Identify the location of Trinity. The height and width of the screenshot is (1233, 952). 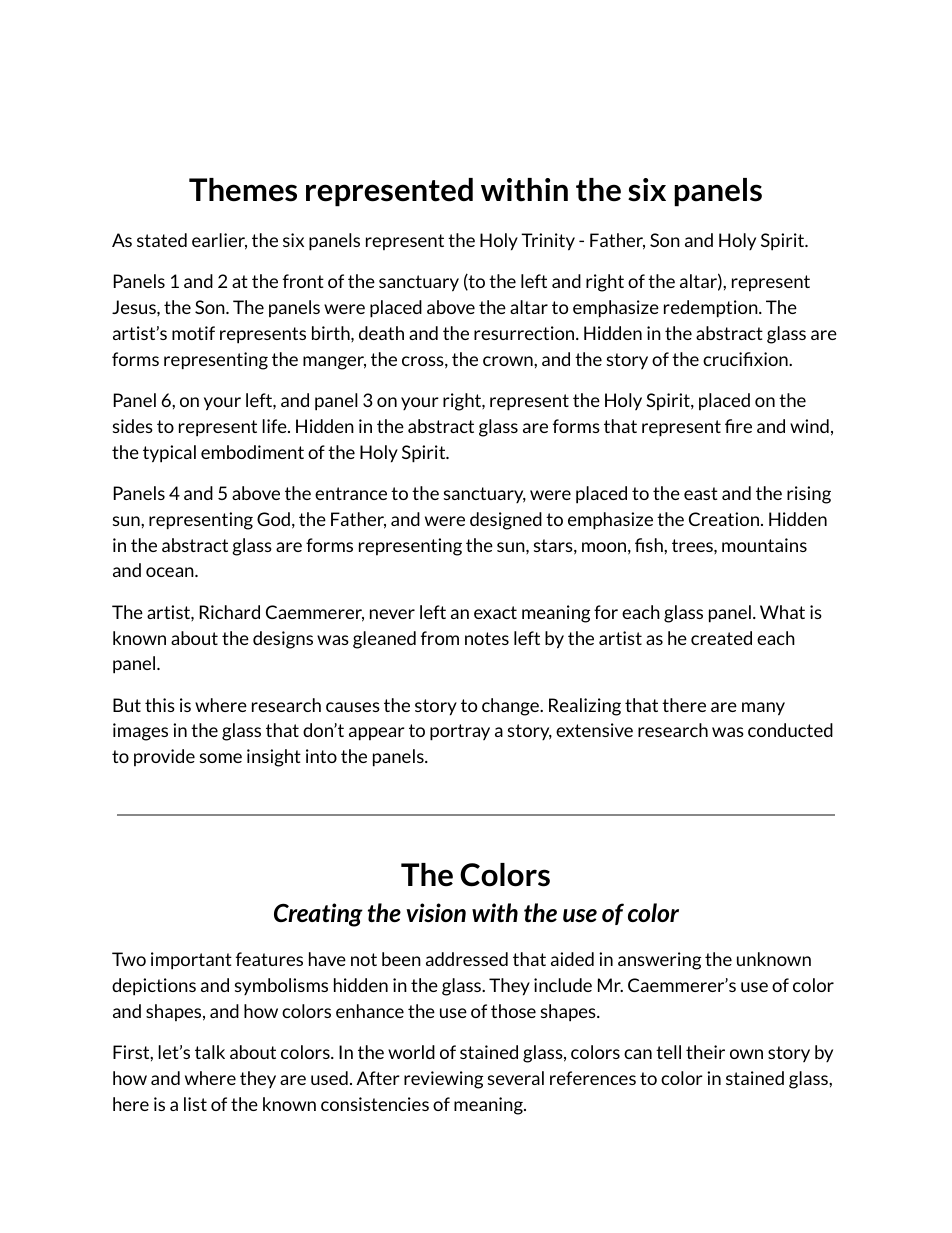
(548, 242).
